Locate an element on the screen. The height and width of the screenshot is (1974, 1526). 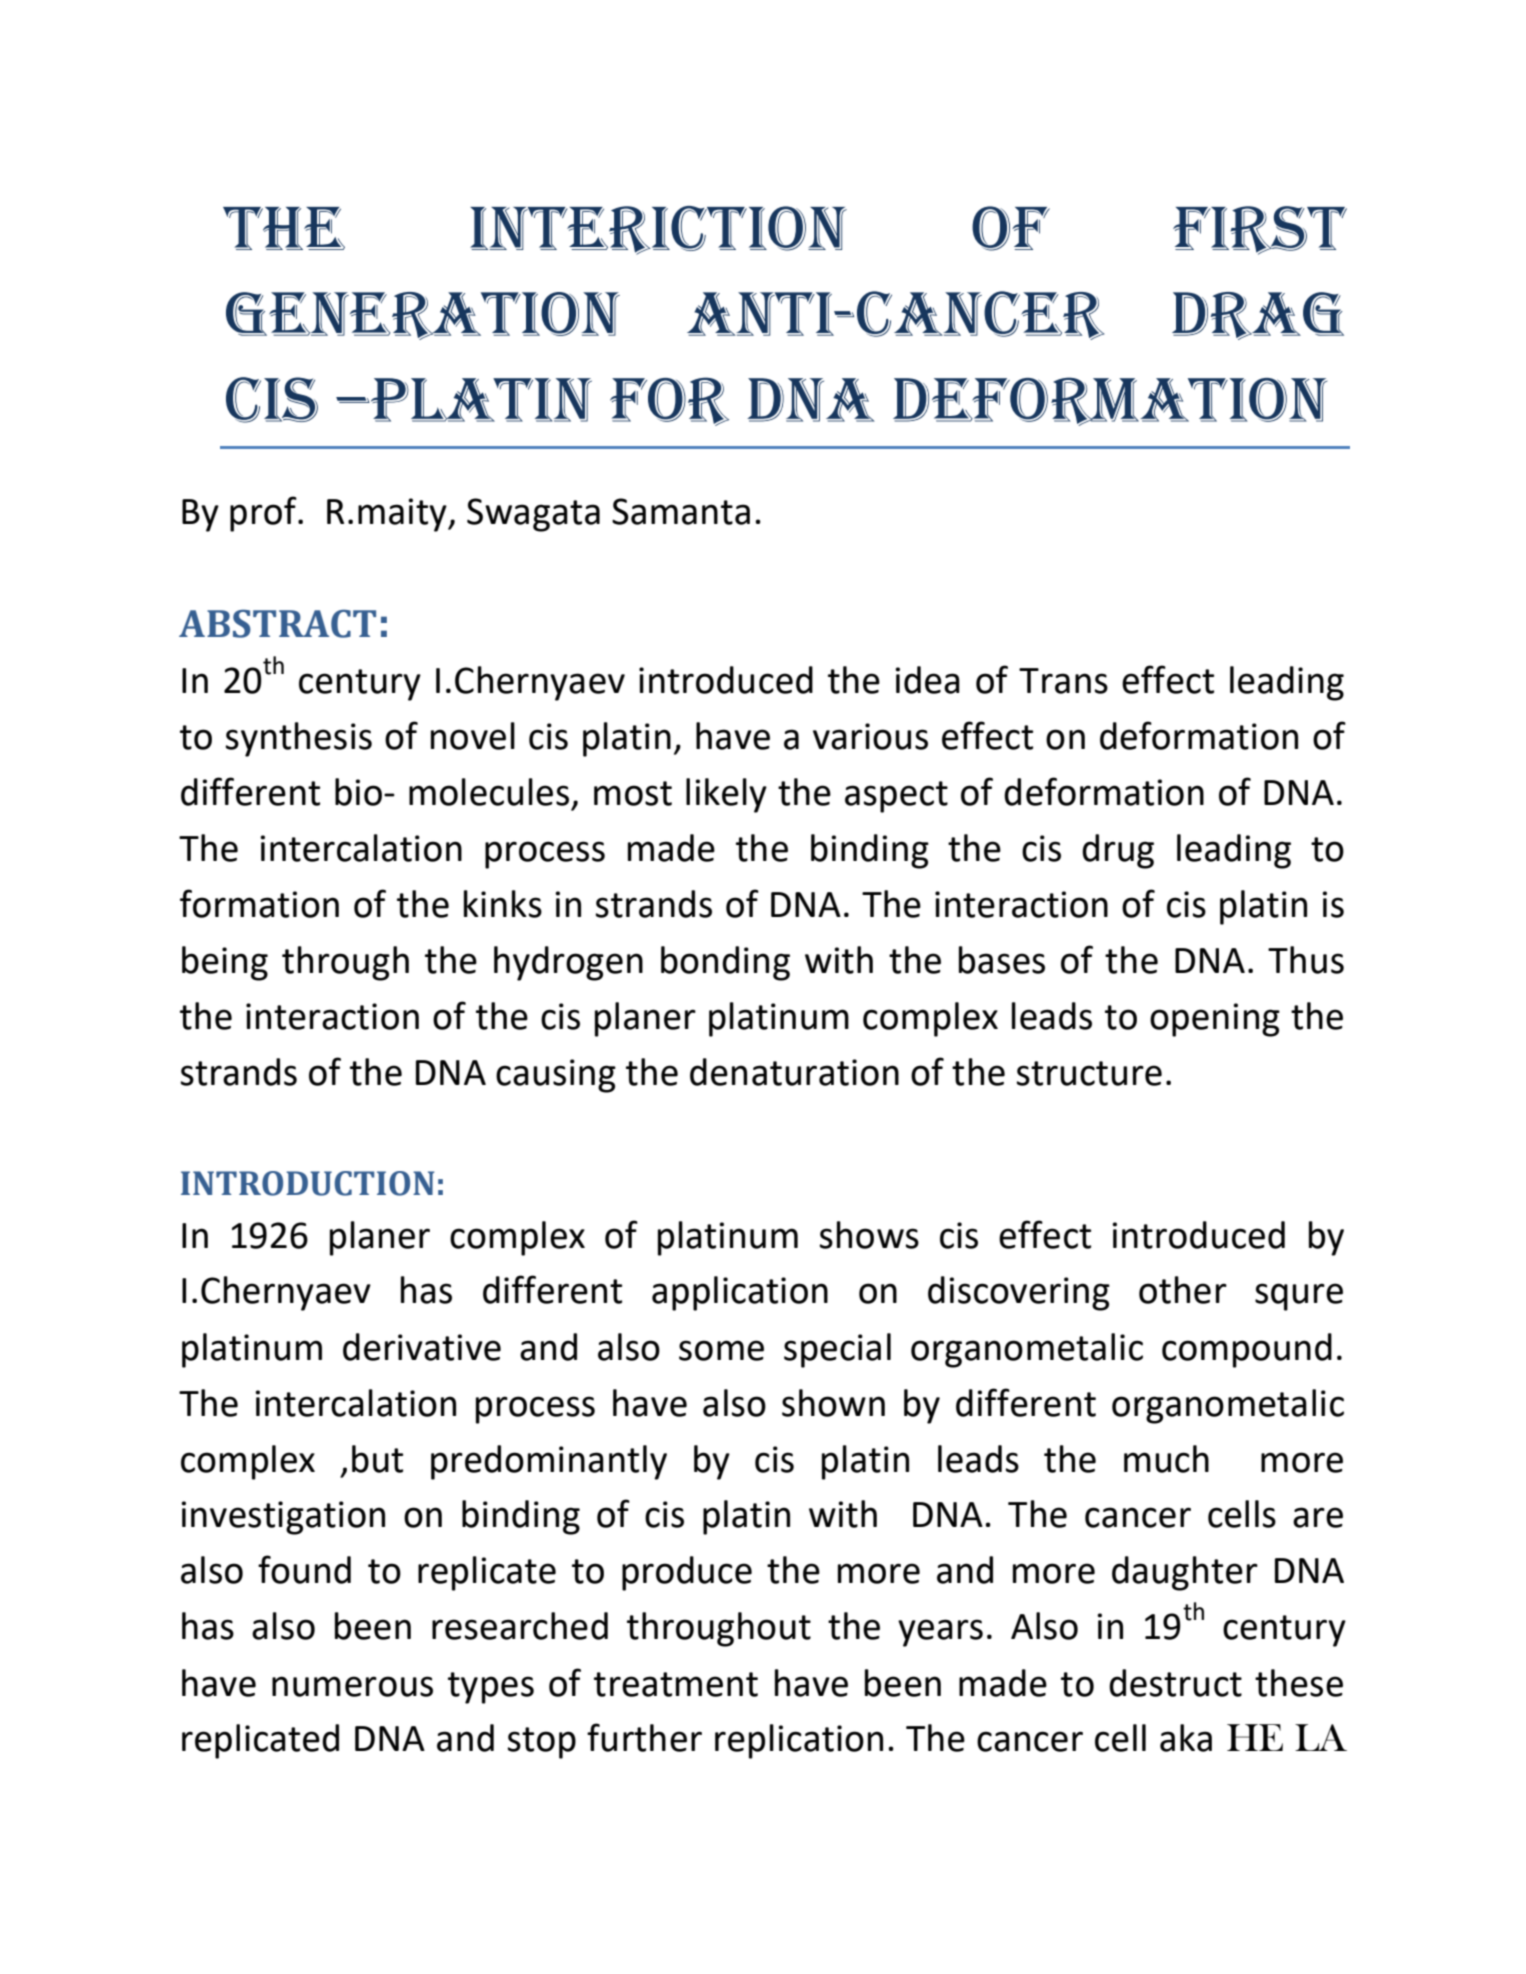
being is located at coordinates (225, 963).
